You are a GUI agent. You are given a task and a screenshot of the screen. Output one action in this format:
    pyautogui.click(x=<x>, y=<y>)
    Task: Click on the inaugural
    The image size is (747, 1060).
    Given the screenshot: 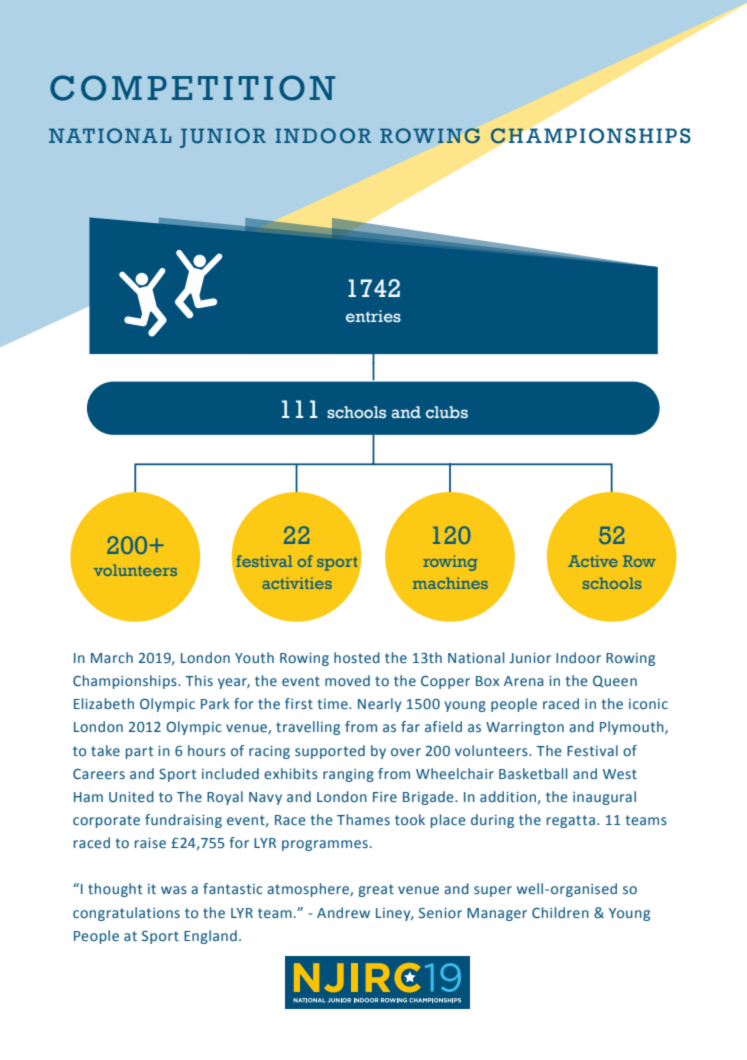 What is the action you would take?
    pyautogui.click(x=604, y=798)
